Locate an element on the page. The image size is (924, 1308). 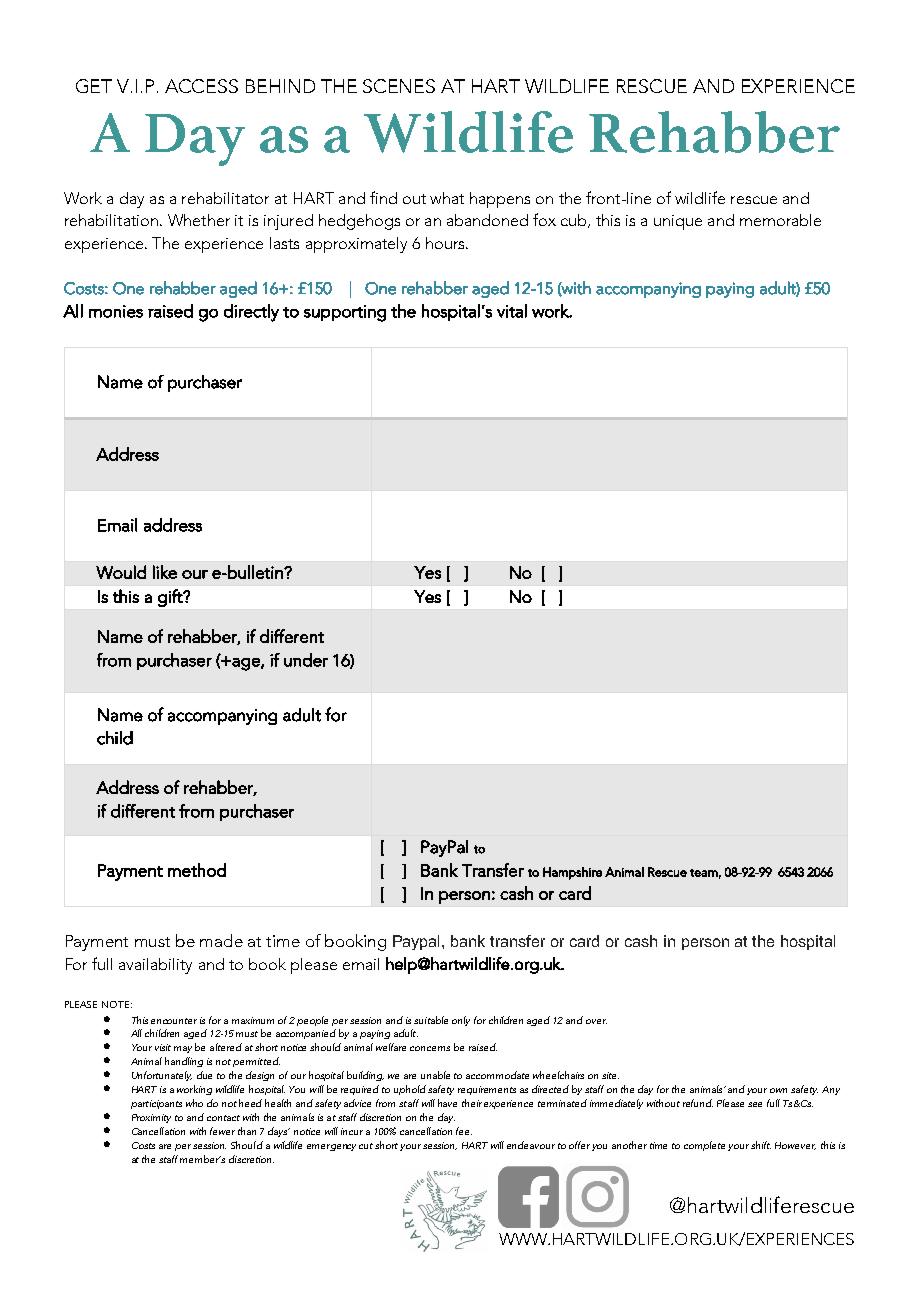
memorable is located at coordinates (780, 220).
